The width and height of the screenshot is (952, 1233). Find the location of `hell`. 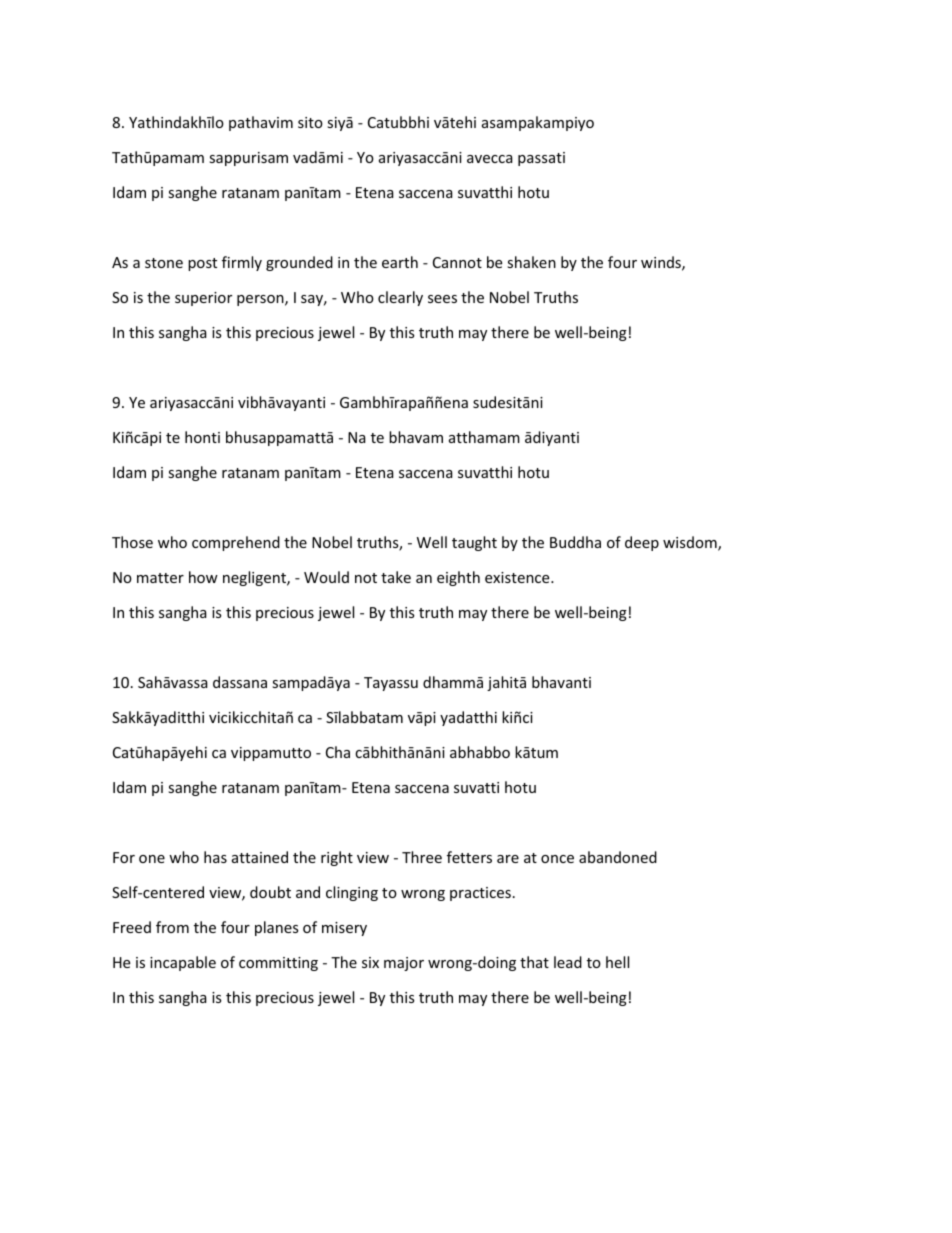

hell is located at coordinates (617, 962).
